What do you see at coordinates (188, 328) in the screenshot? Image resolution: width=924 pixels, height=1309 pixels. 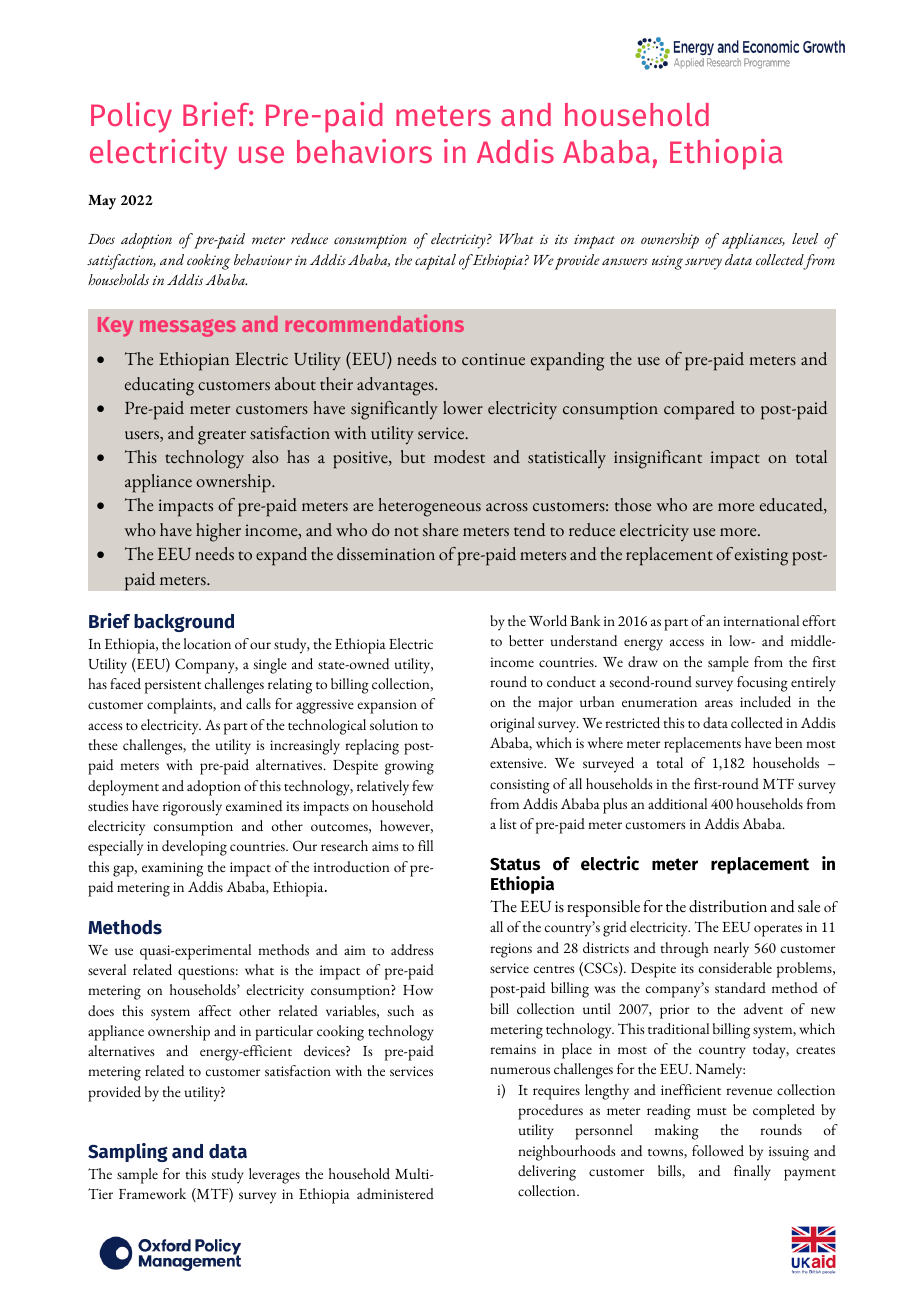 I see `messages` at bounding box center [188, 328].
